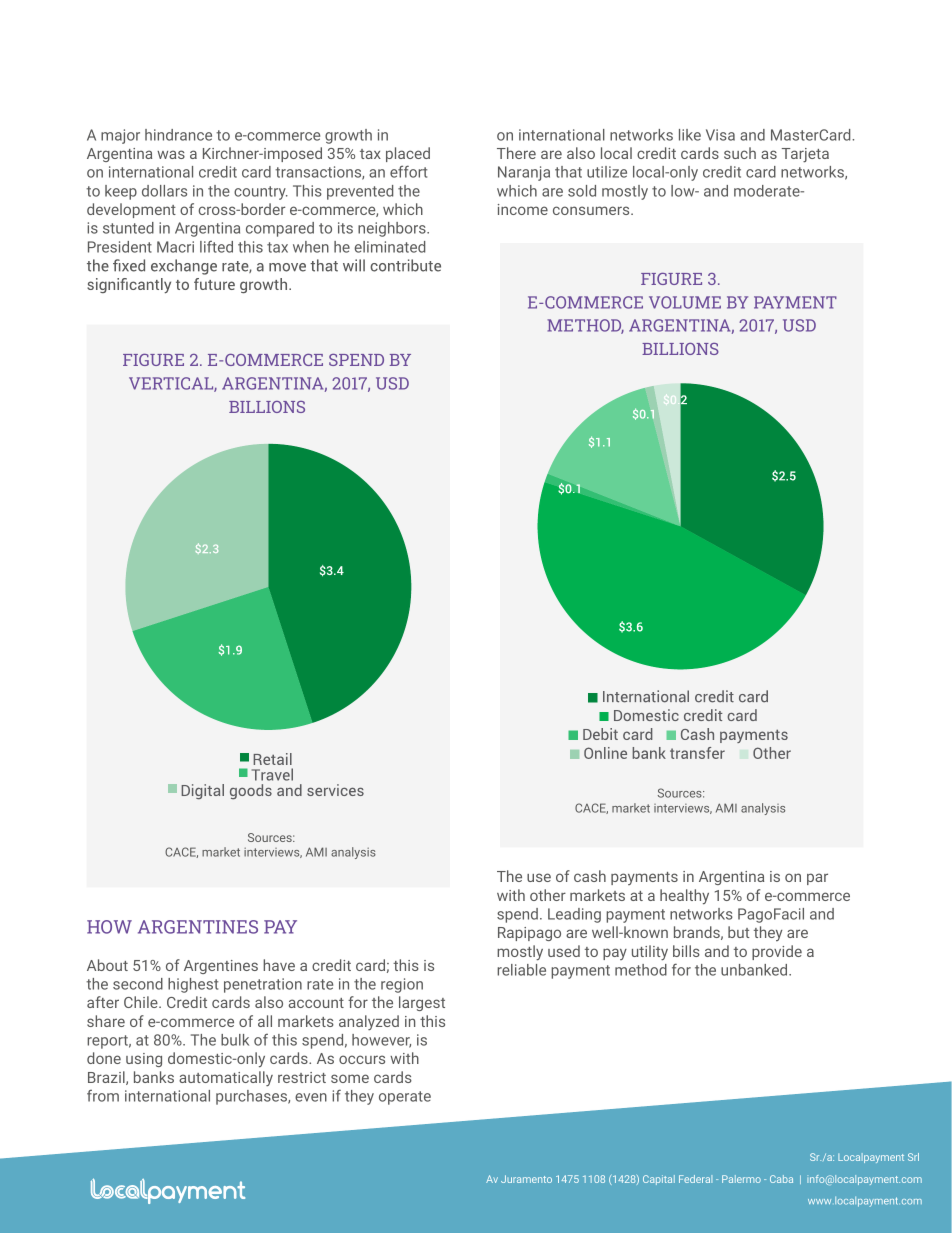 The height and width of the screenshot is (1233, 952). I want to click on VOLUME, so click(685, 302).
